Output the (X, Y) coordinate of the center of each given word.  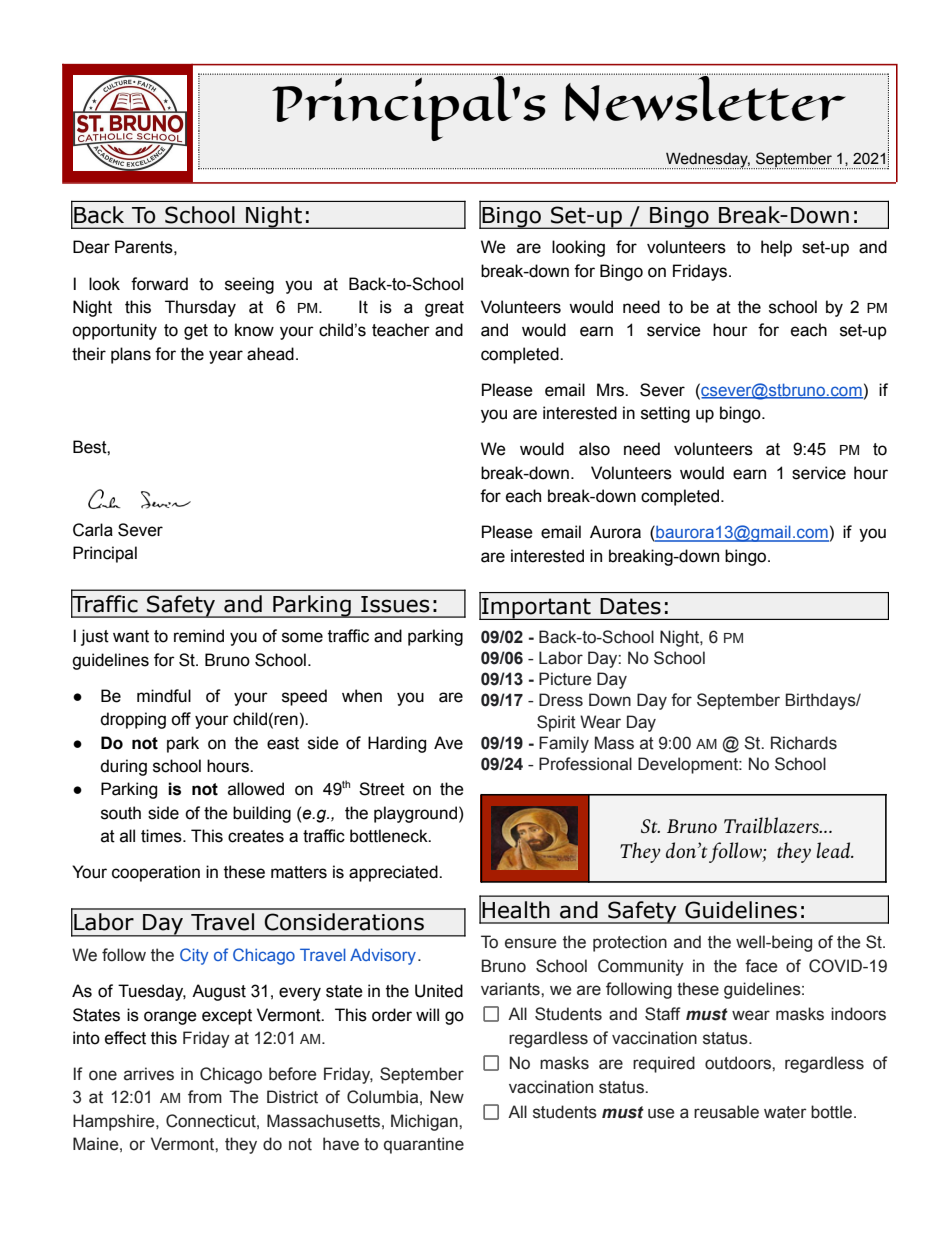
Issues (395, 604)
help (776, 248)
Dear (91, 247)
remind (199, 636)
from (205, 1097)
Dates (630, 606)
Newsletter (705, 97)
